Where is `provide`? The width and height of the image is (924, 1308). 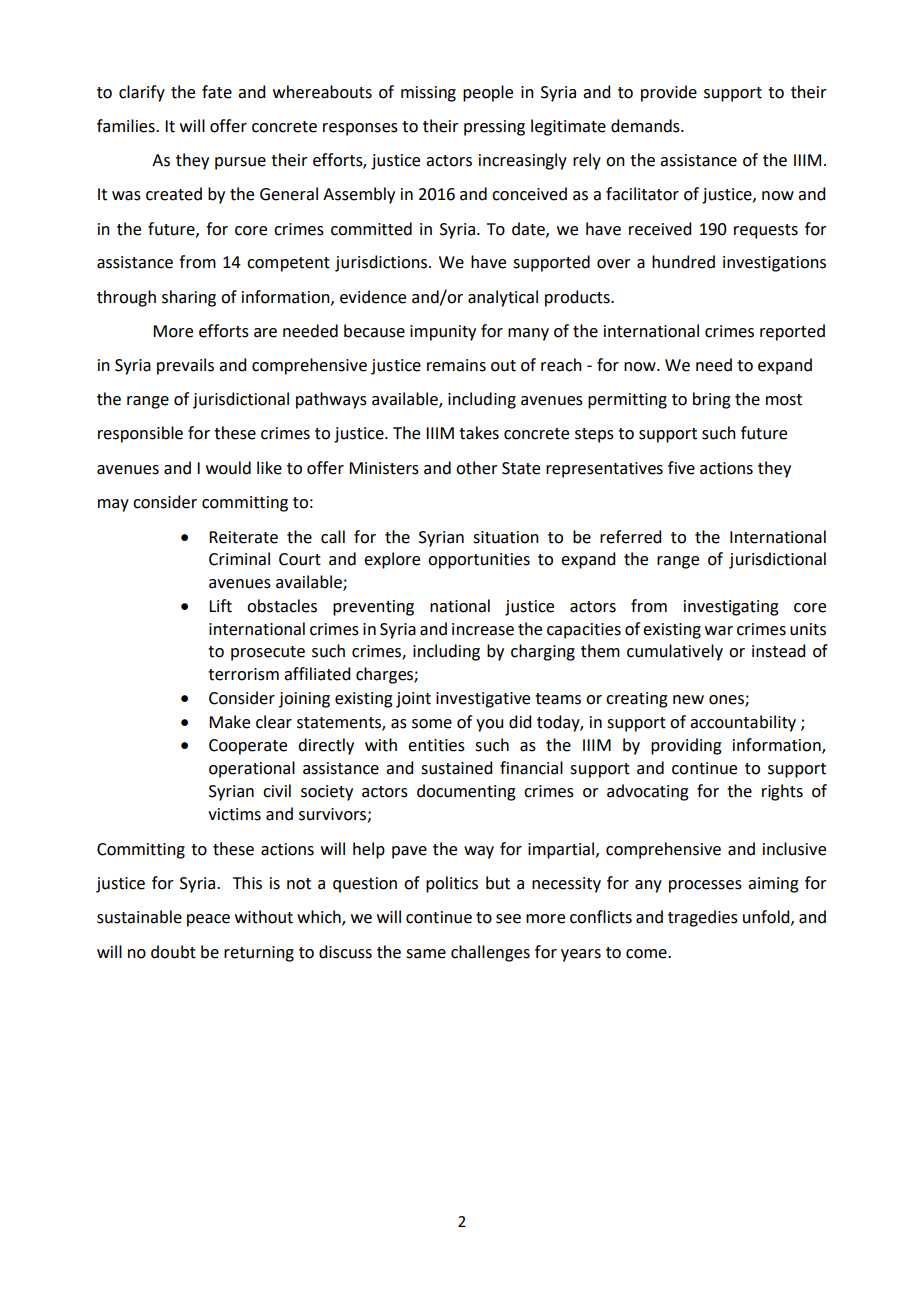 provide is located at coordinates (669, 93).
